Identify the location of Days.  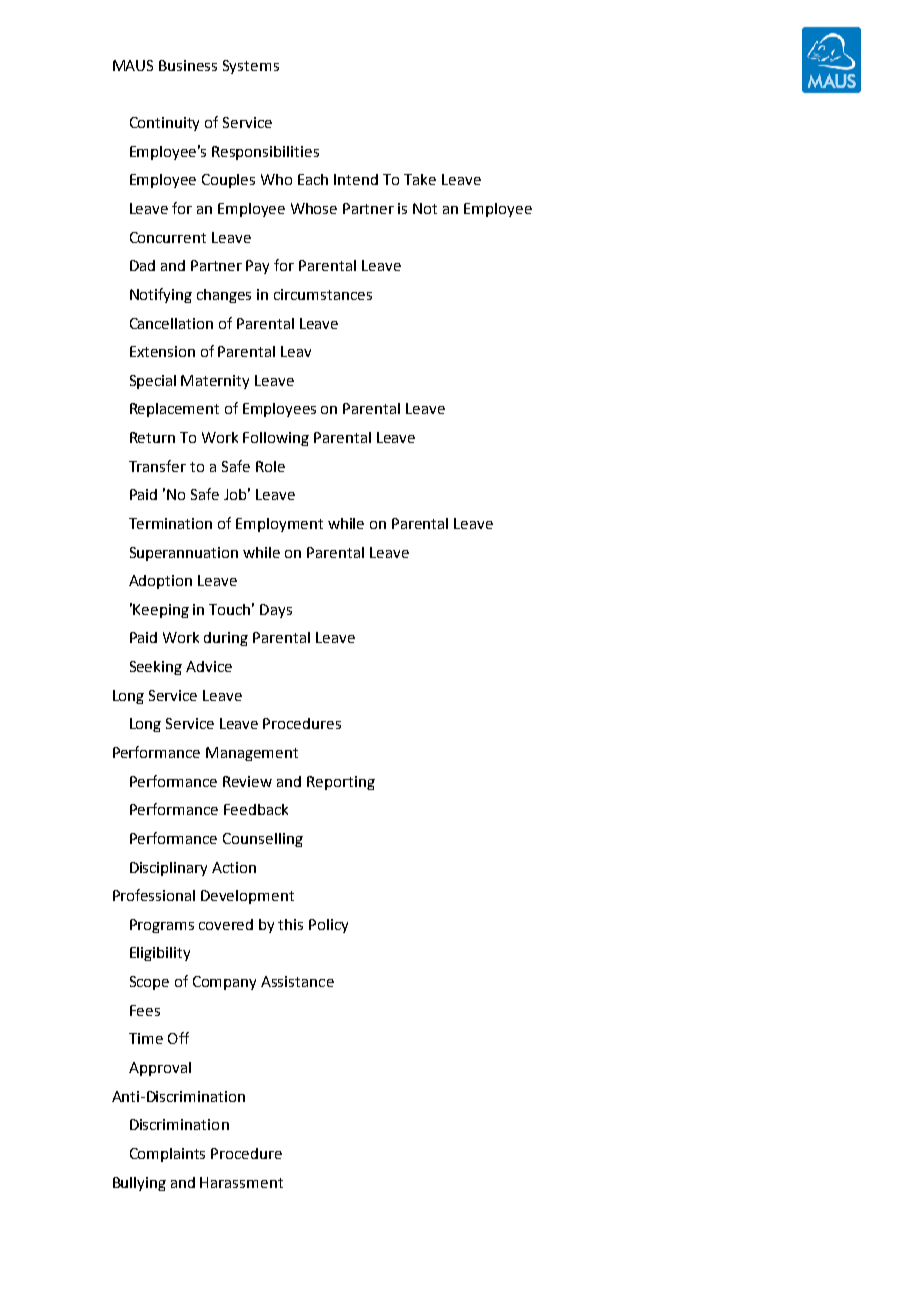
(276, 611).
